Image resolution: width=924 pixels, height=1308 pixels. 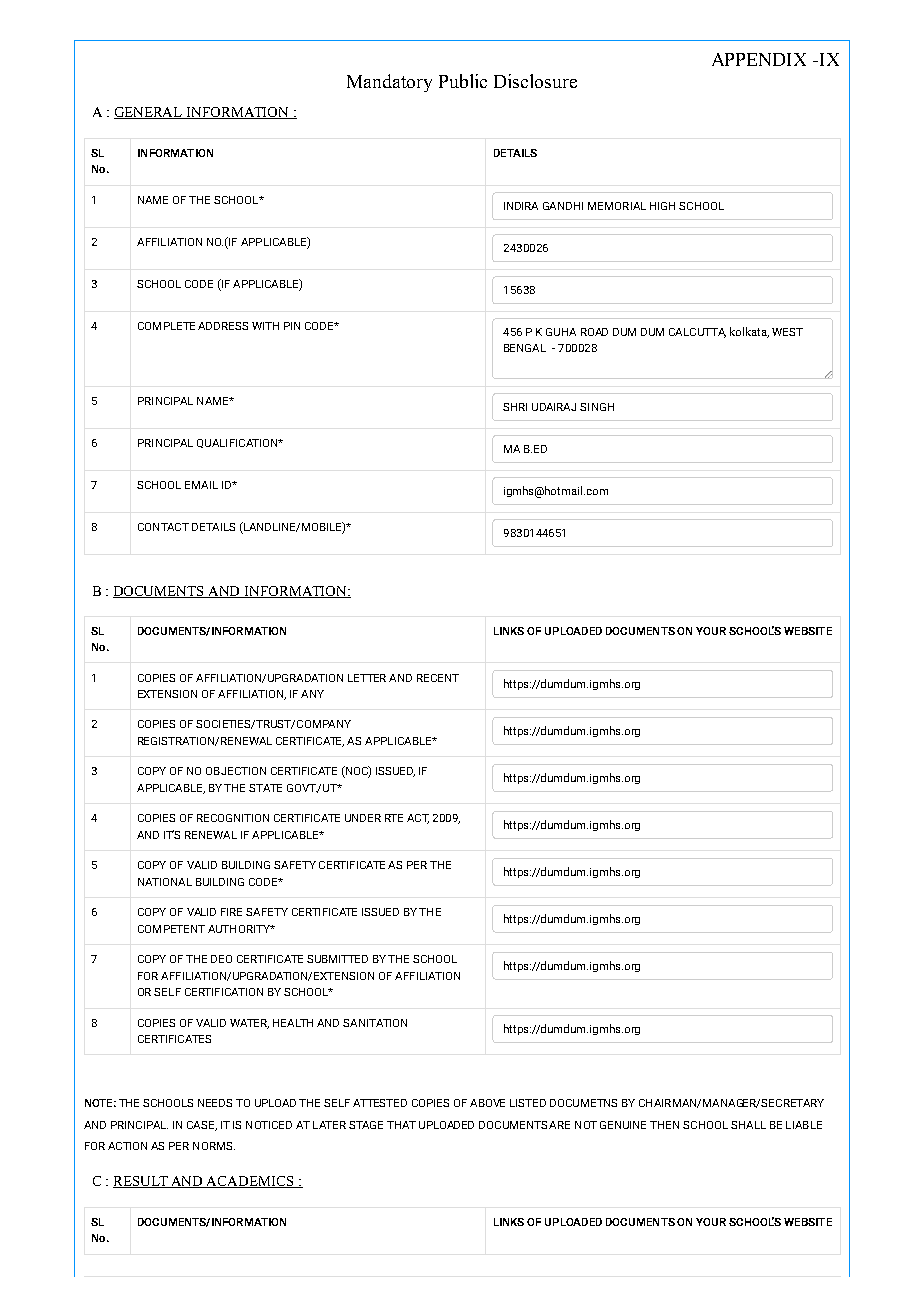 What do you see at coordinates (149, 113) in the screenshot?
I see `GENERAL` at bounding box center [149, 113].
